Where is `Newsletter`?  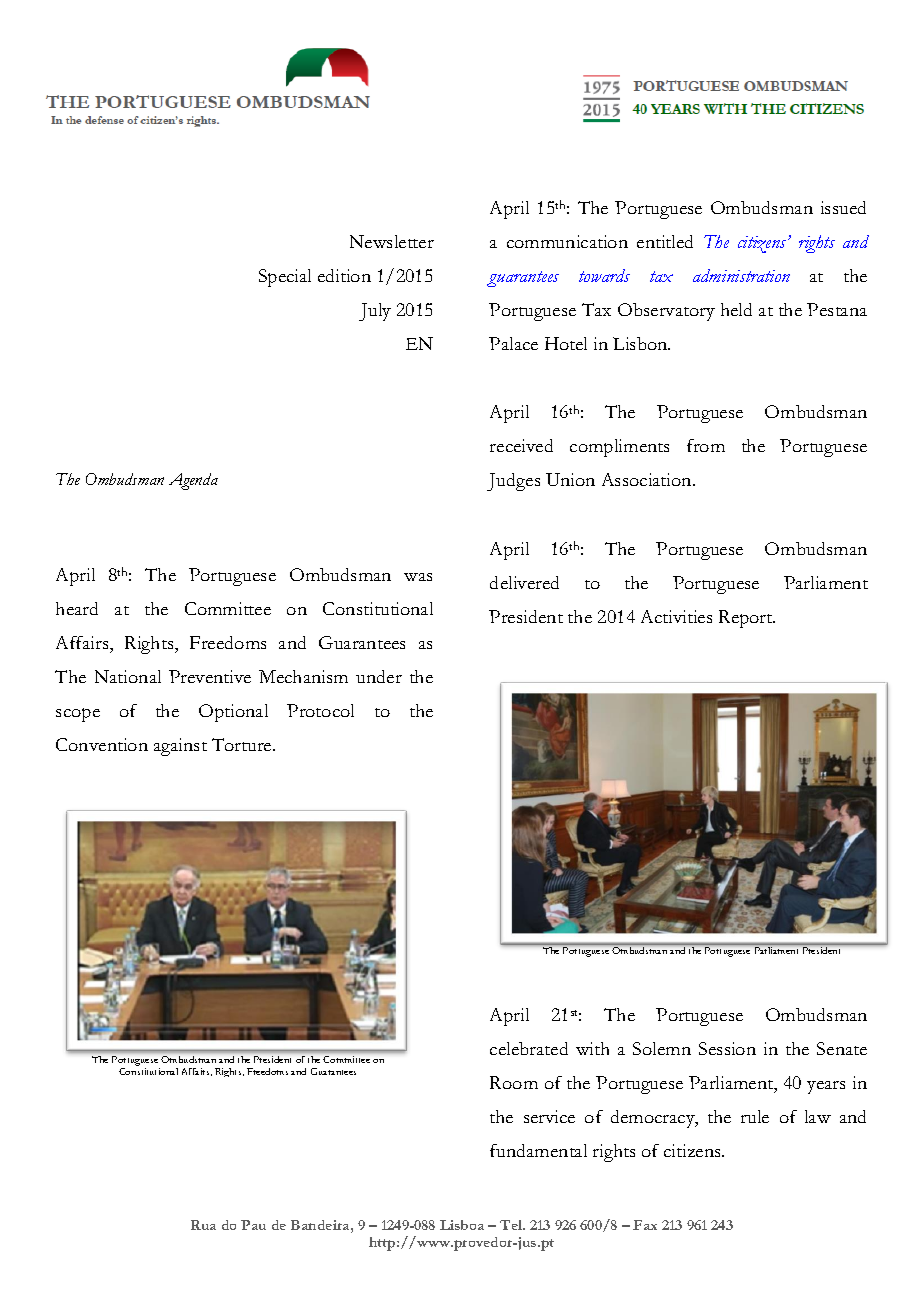
Newsletter is located at coordinates (392, 241).
